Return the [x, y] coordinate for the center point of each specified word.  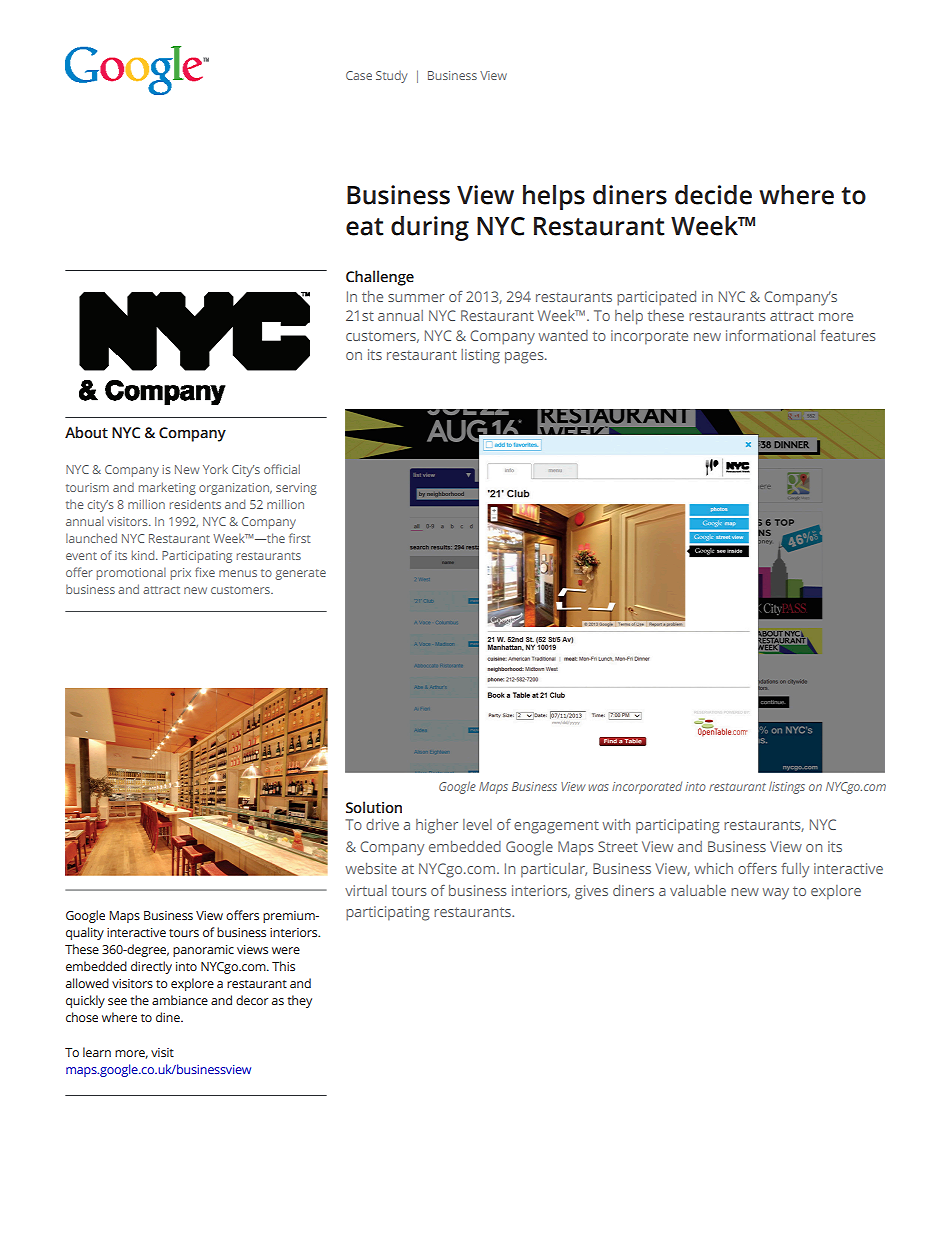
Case [359, 75]
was [599, 787]
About [86, 432]
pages [525, 358]
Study [391, 77]
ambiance [180, 1000]
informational [770, 335]
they [299, 1001]
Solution [374, 807]
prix [181, 574]
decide [713, 195]
